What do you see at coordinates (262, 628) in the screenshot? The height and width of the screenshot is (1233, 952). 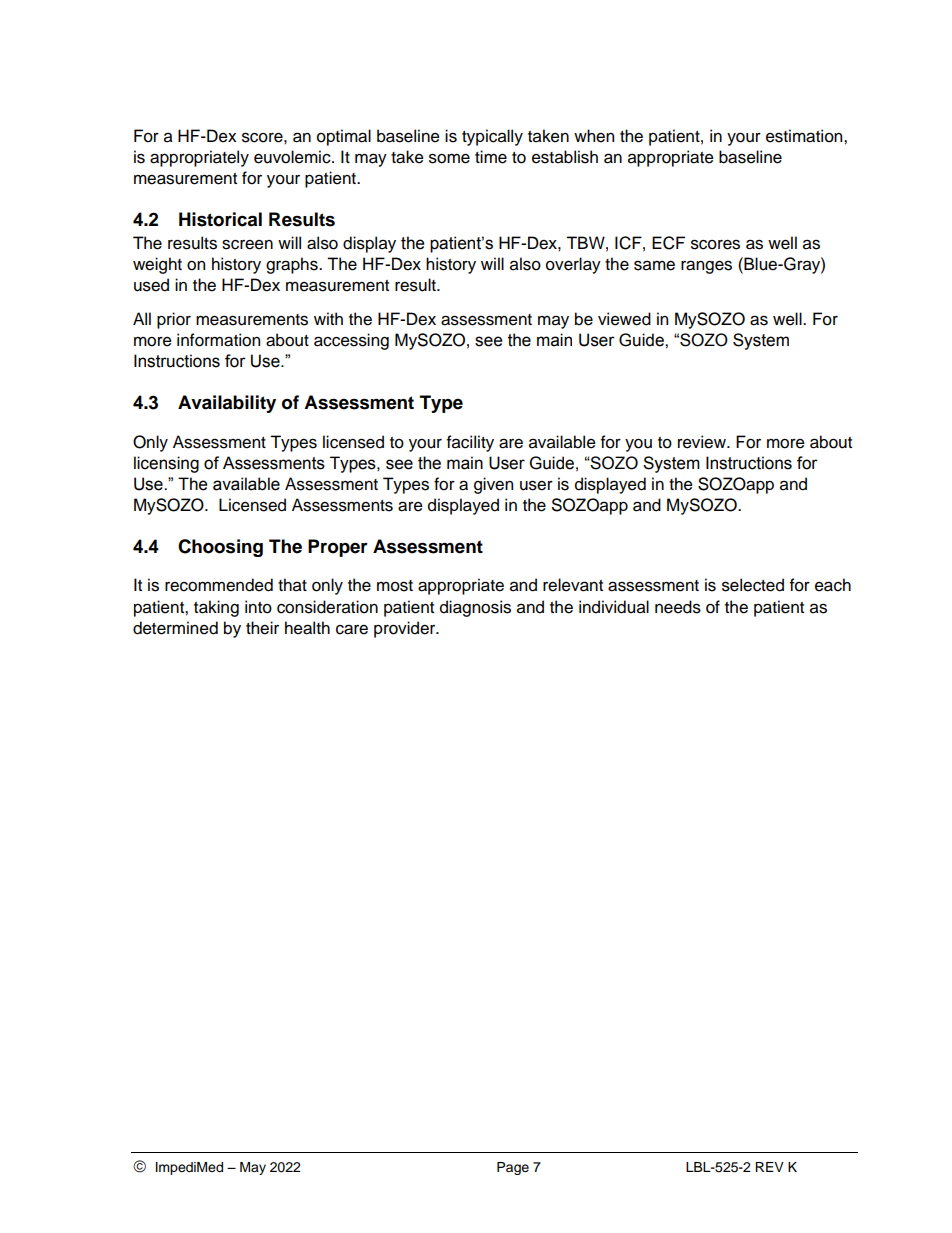 I see `their` at bounding box center [262, 628].
